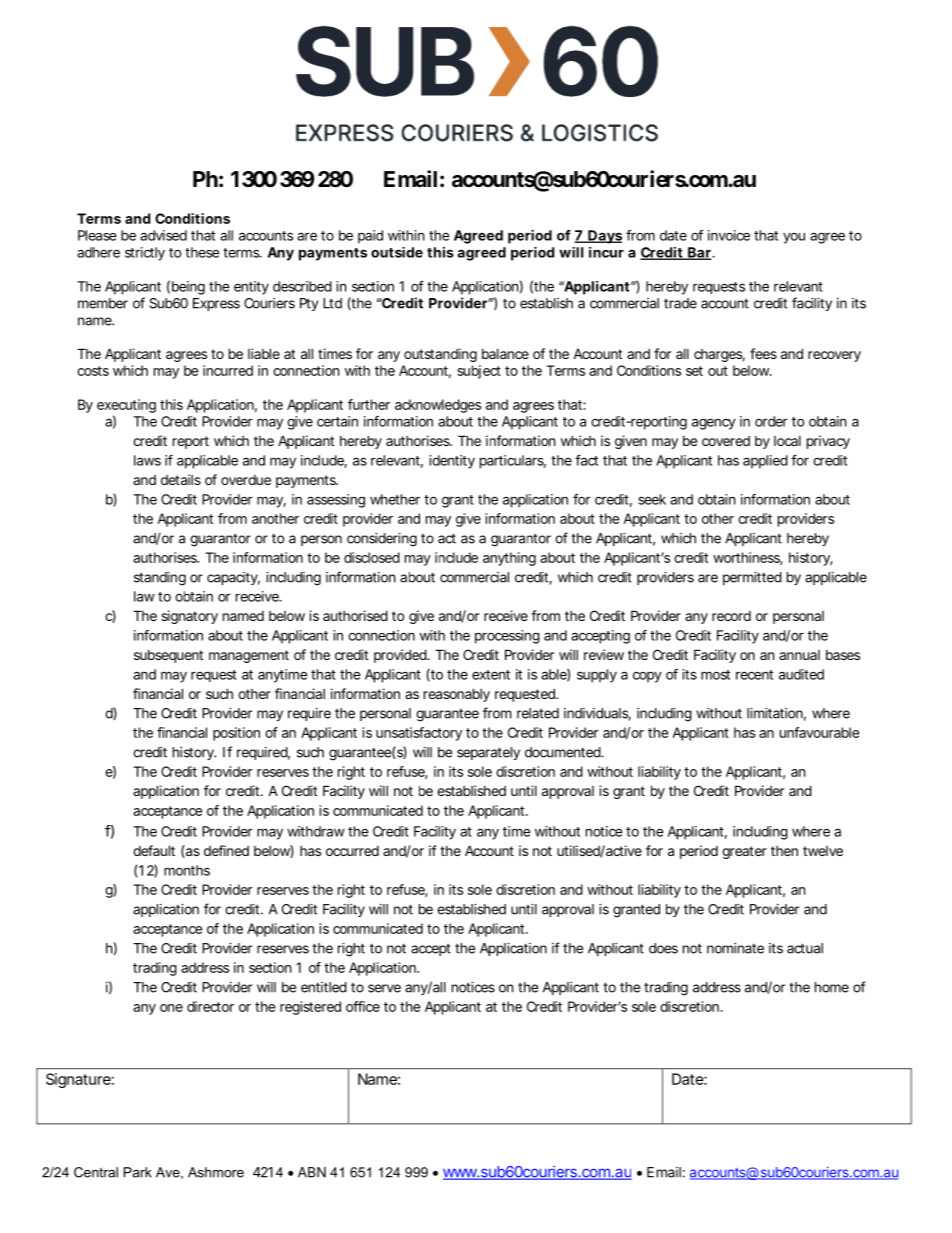  What do you see at coordinates (397, 252) in the page?
I see `outside` at bounding box center [397, 252].
